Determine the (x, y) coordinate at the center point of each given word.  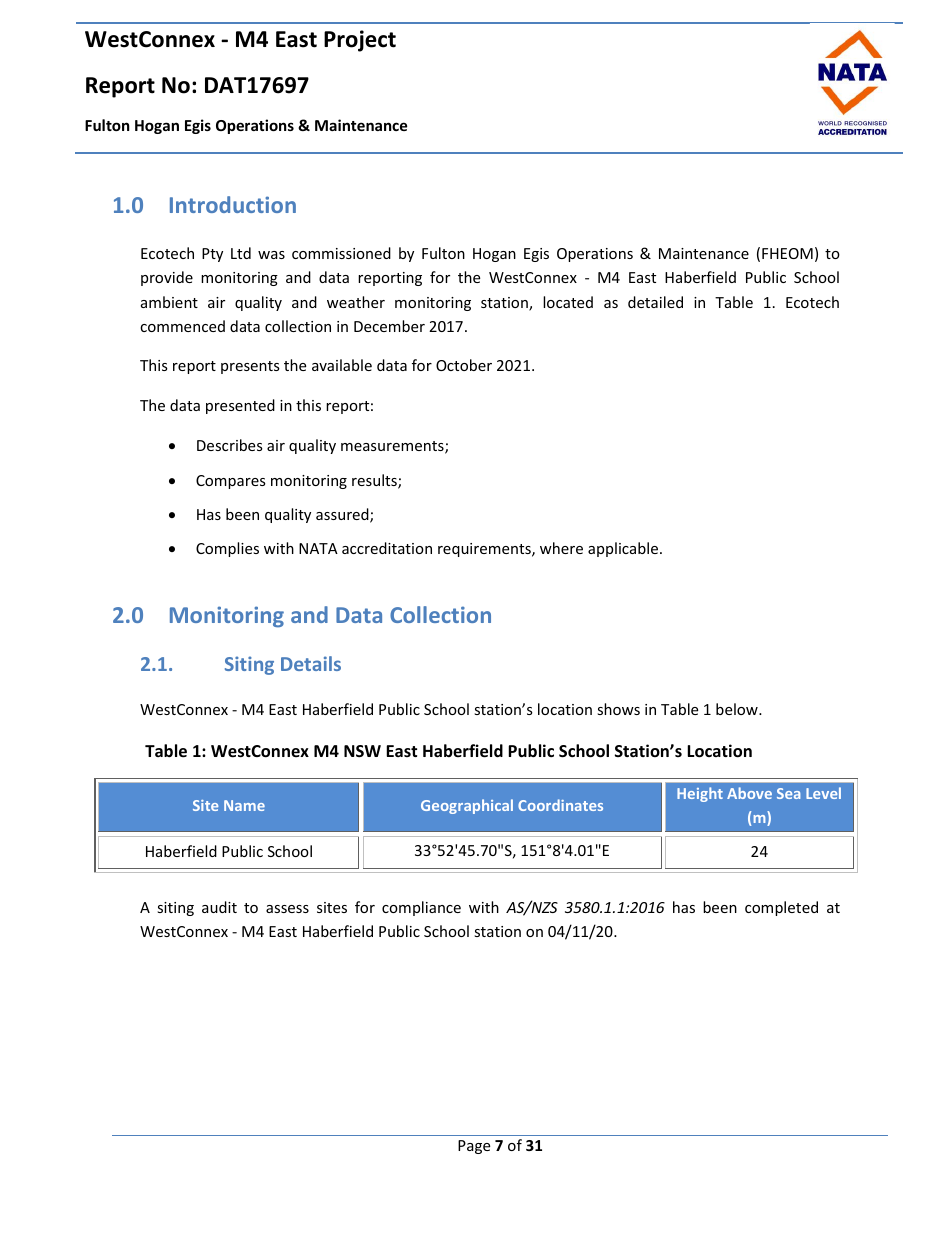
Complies (227, 549)
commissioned (341, 253)
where (561, 548)
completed (781, 908)
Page (474, 1147)
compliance (421, 908)
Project (360, 41)
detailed (655, 302)
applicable (624, 549)
